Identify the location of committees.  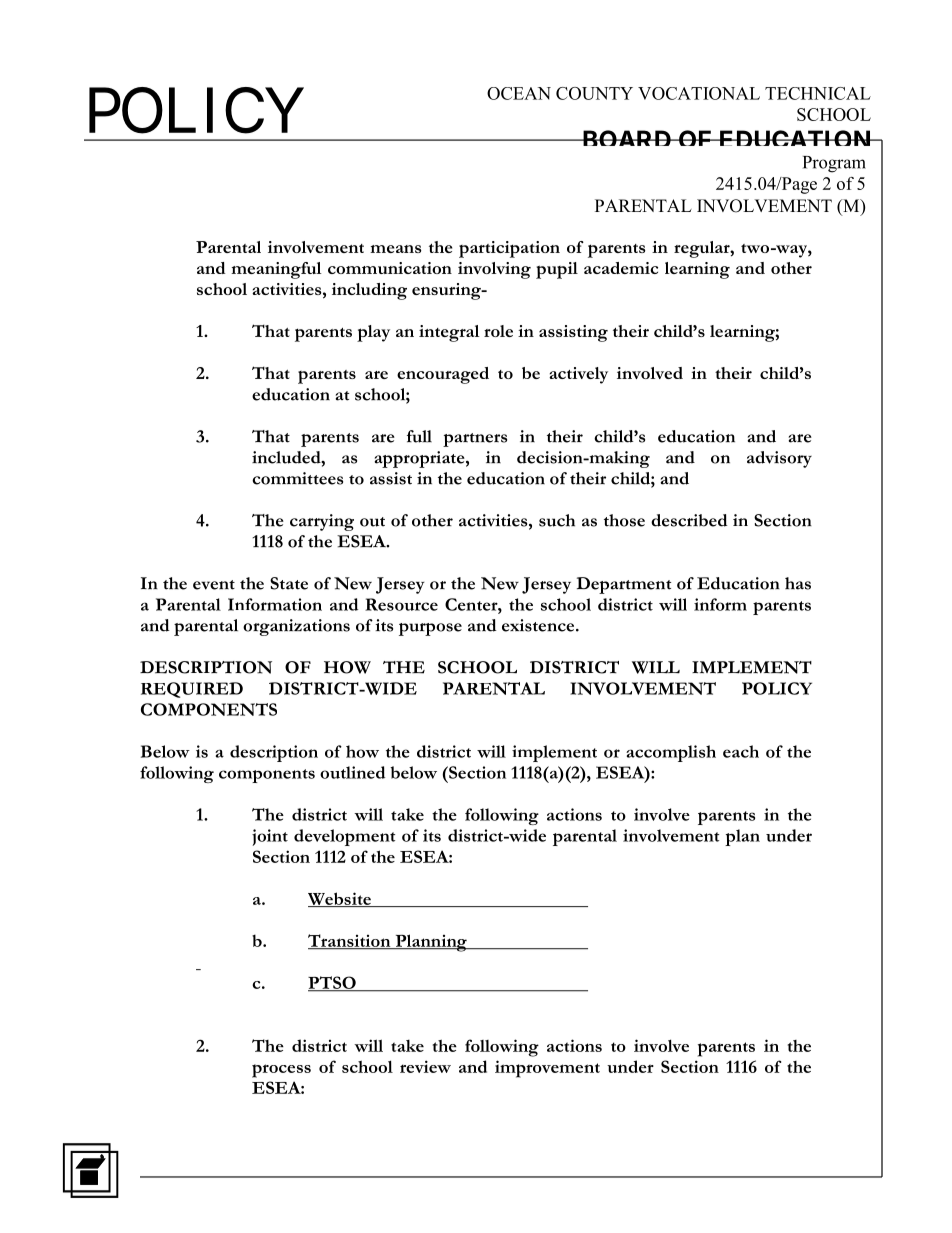
(297, 478).
